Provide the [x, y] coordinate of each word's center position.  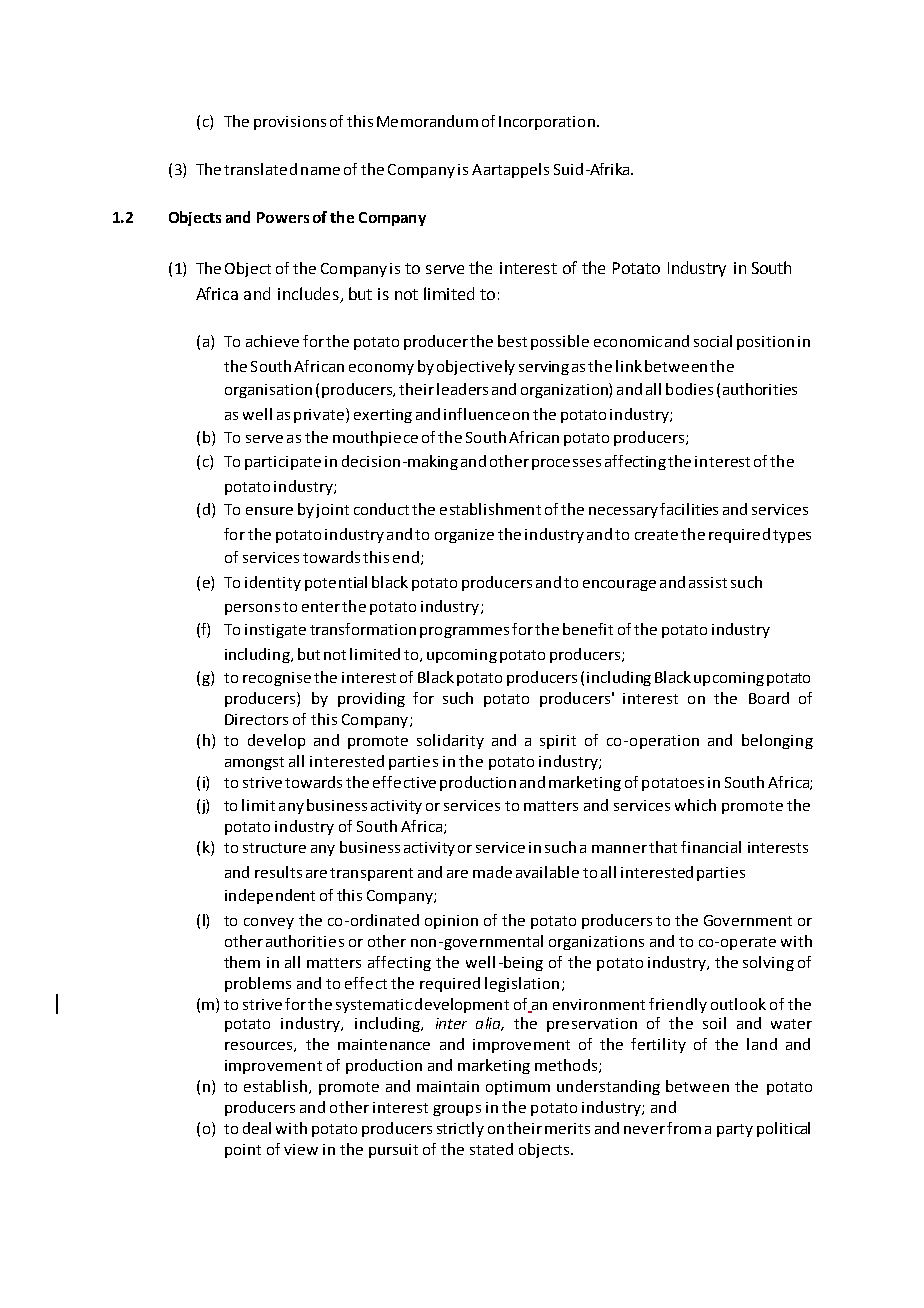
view [301, 1149]
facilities [689, 509]
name [320, 171]
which [695, 805]
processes [566, 464]
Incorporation [547, 123]
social [713, 341]
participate [283, 463]
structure [274, 848]
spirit [558, 742]
